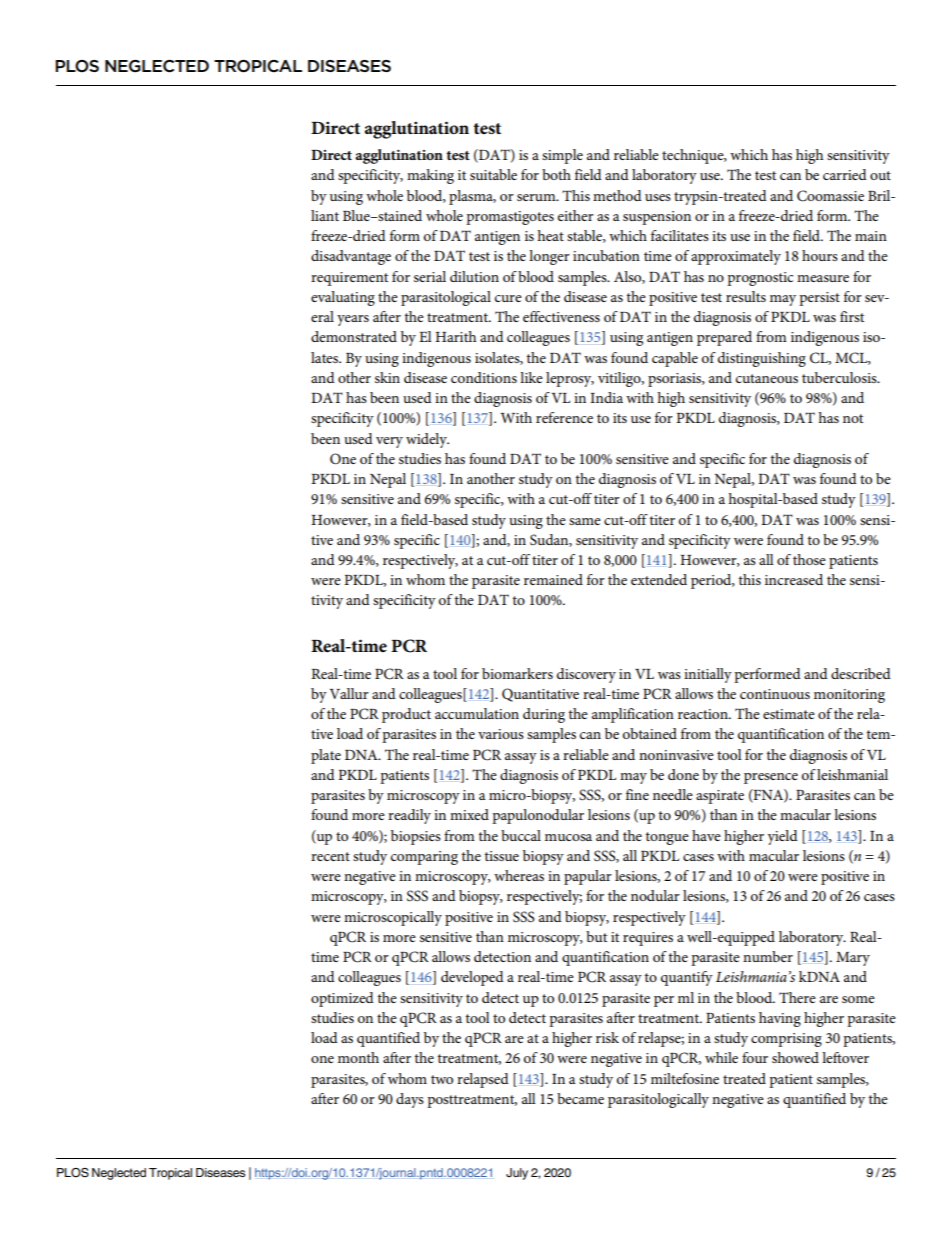 The image size is (952, 1233). Describe the element at coordinates (795, 1057) in the image. I see `showed` at that location.
